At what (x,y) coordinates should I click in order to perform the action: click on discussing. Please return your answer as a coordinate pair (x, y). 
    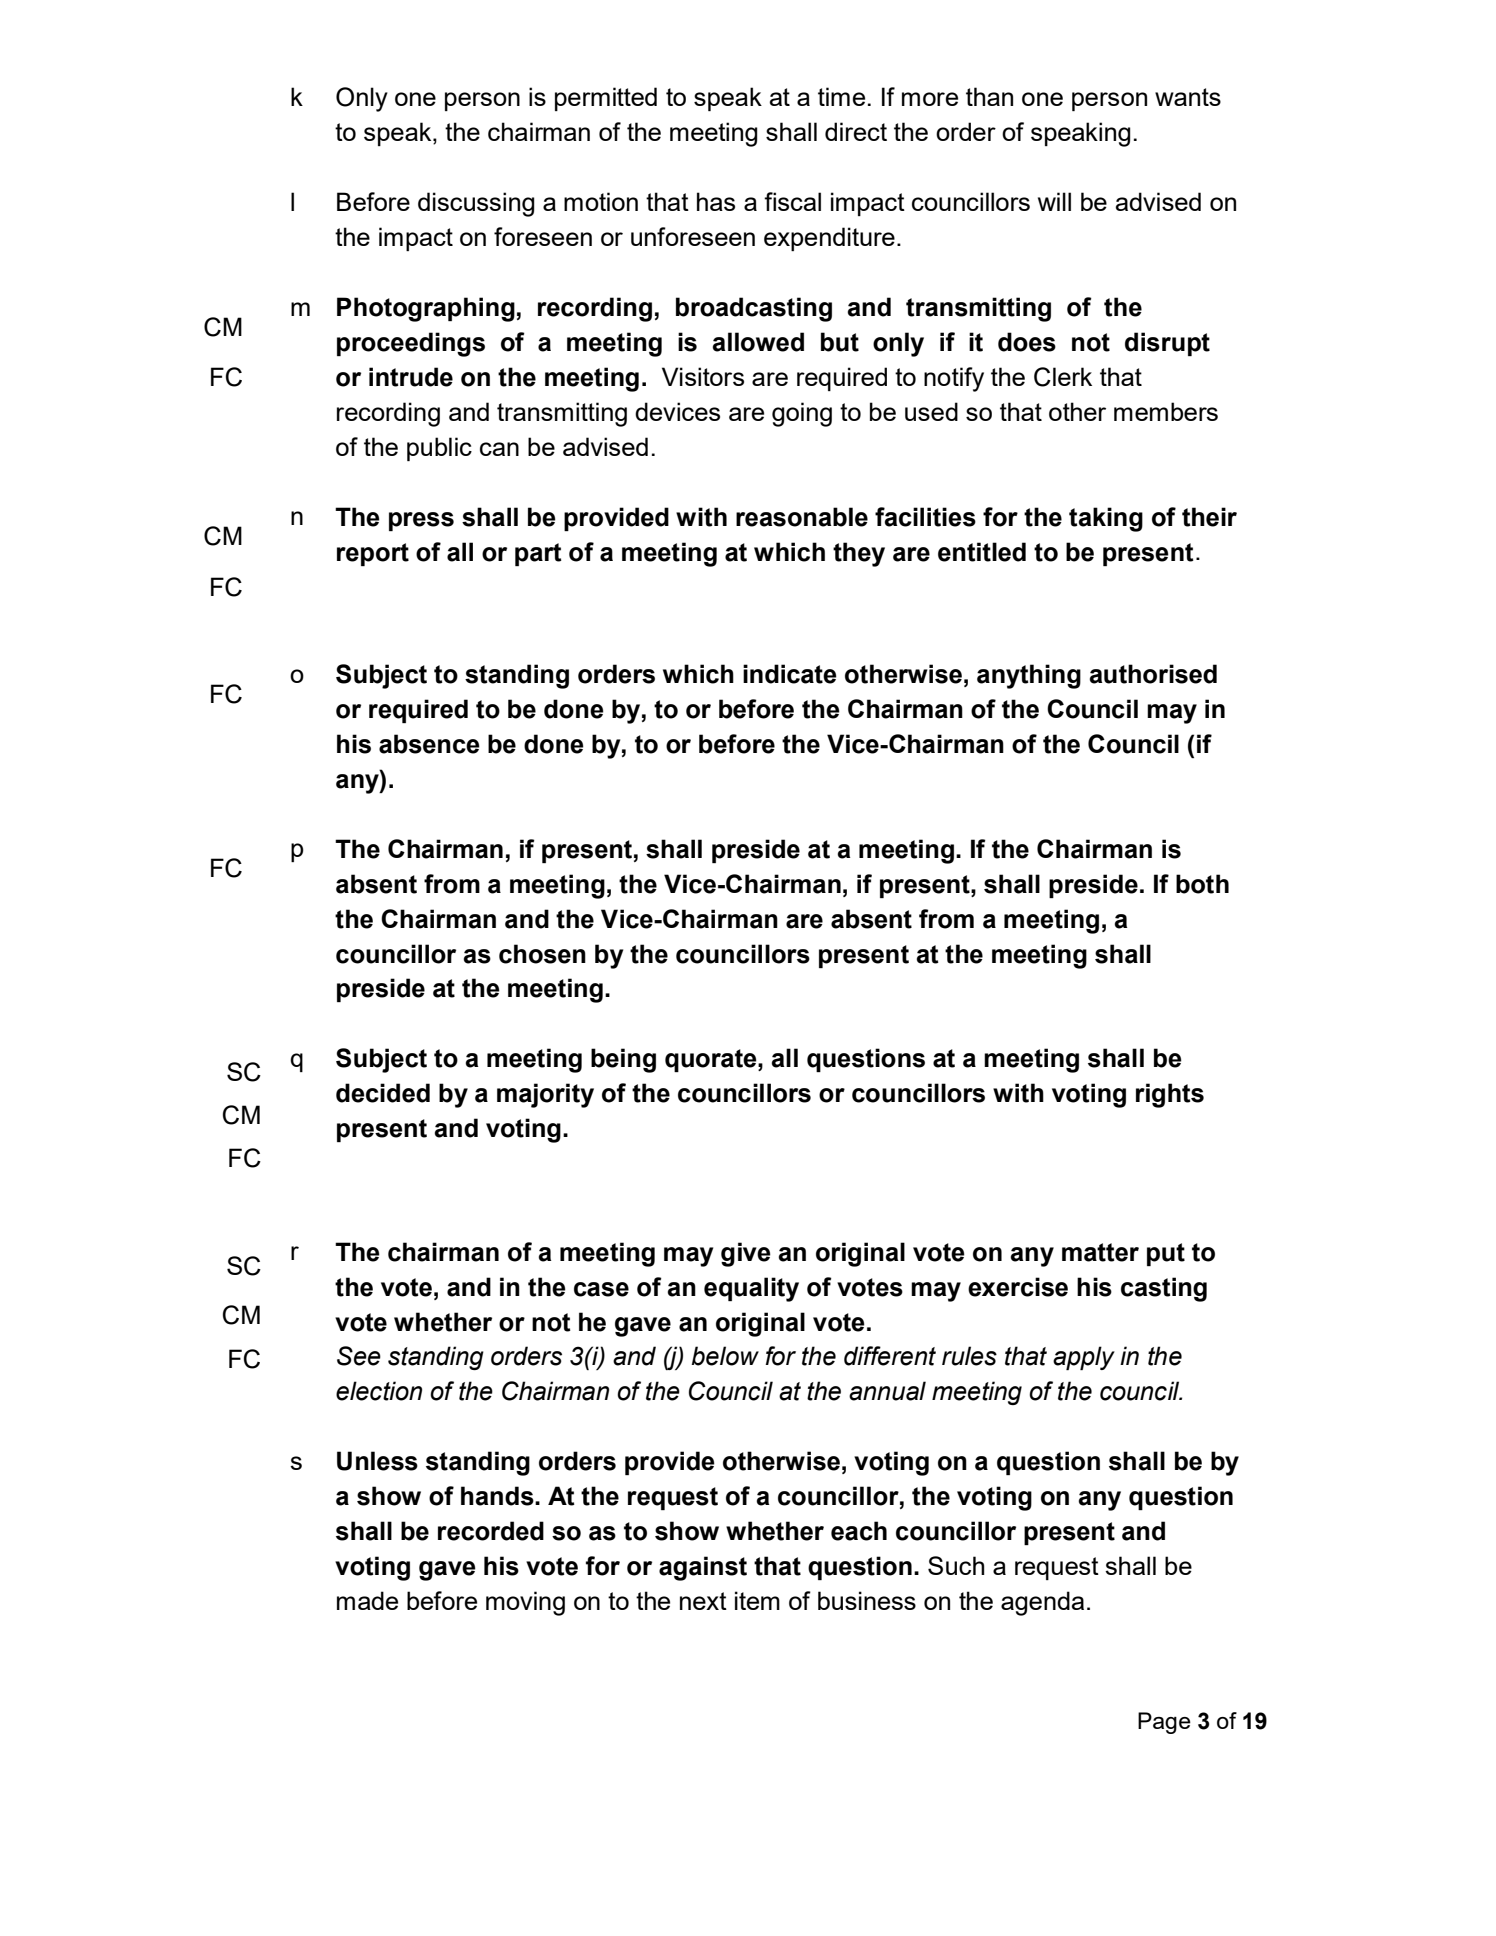
    Looking at the image, I should click on (476, 204).
